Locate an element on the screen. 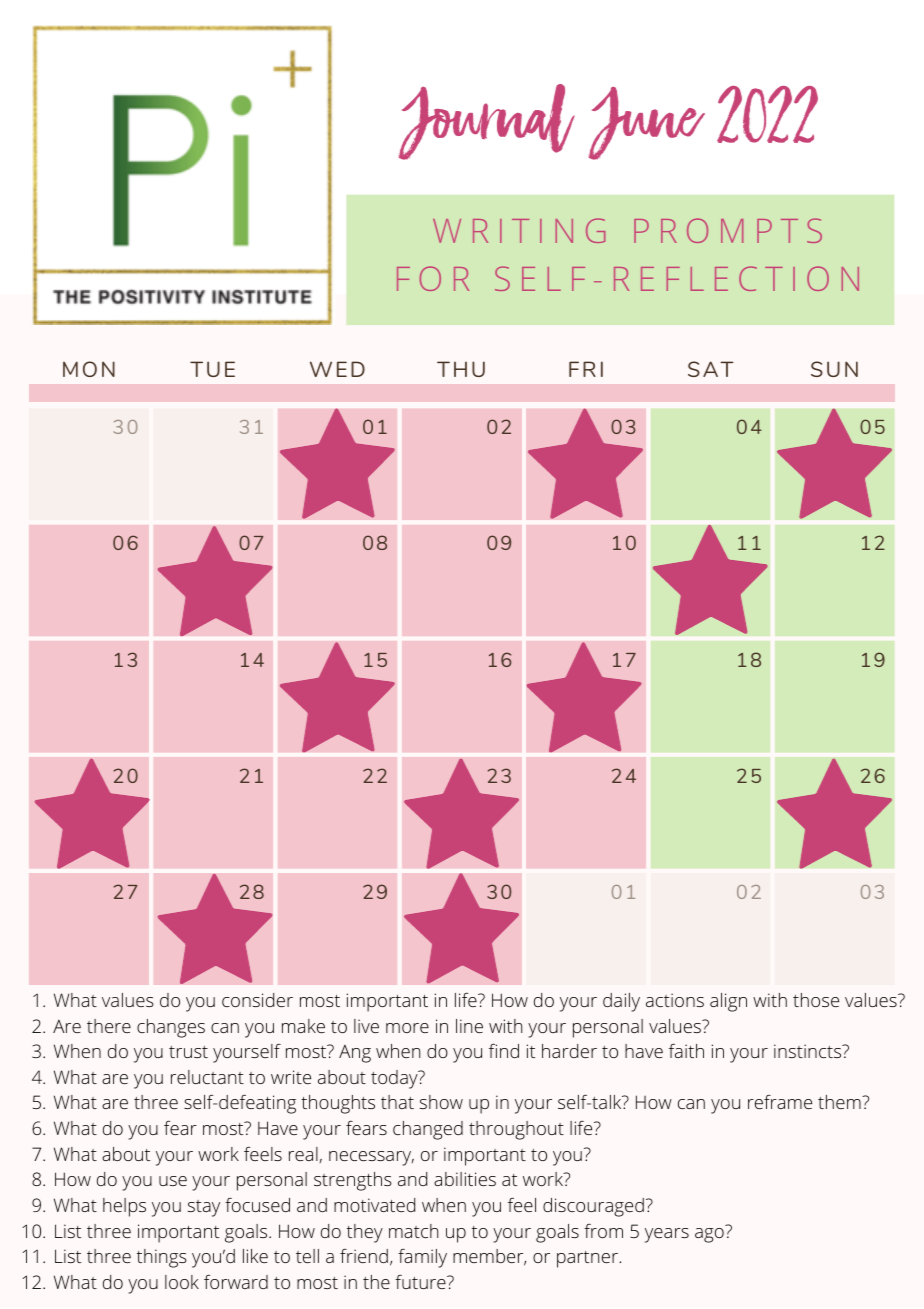 Image resolution: width=924 pixels, height=1309 pixels. June is located at coordinates (647, 123).
